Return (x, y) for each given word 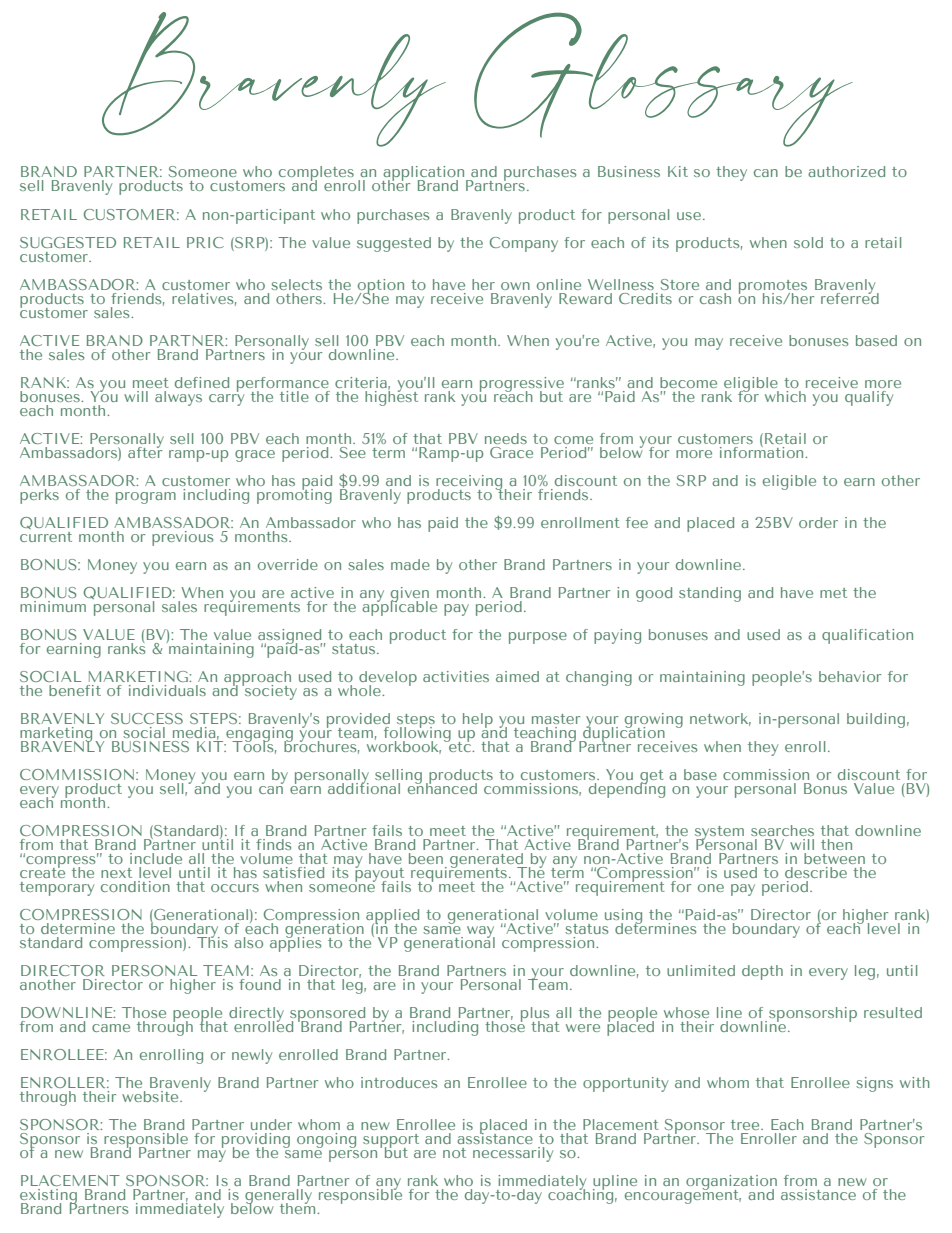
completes (315, 175)
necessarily (513, 1154)
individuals (167, 690)
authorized (846, 171)
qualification (867, 636)
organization (731, 1184)
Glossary (663, 79)
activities (456, 676)
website (151, 1096)
